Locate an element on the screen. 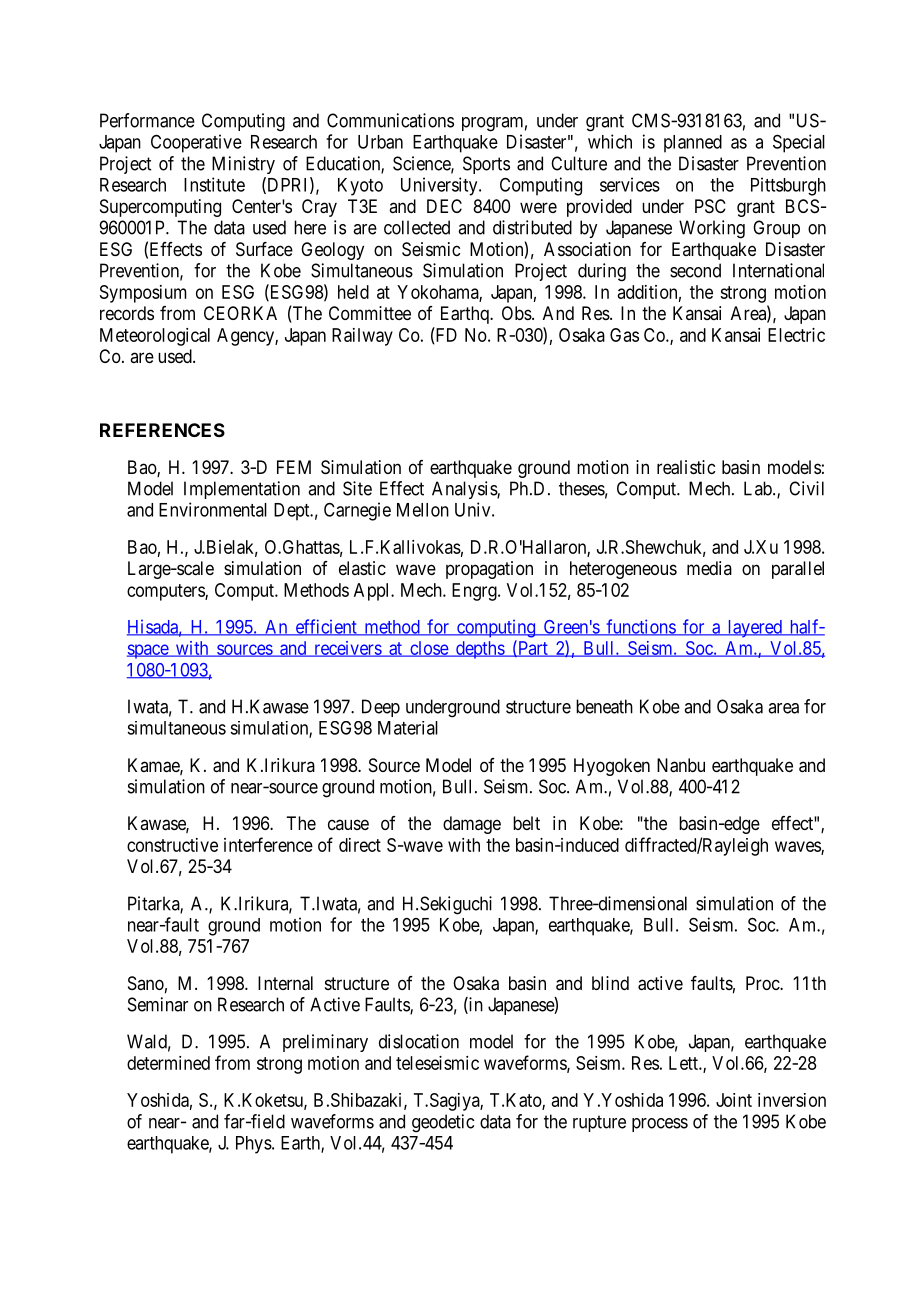 The image size is (924, 1308). geodetic is located at coordinates (443, 1123).
